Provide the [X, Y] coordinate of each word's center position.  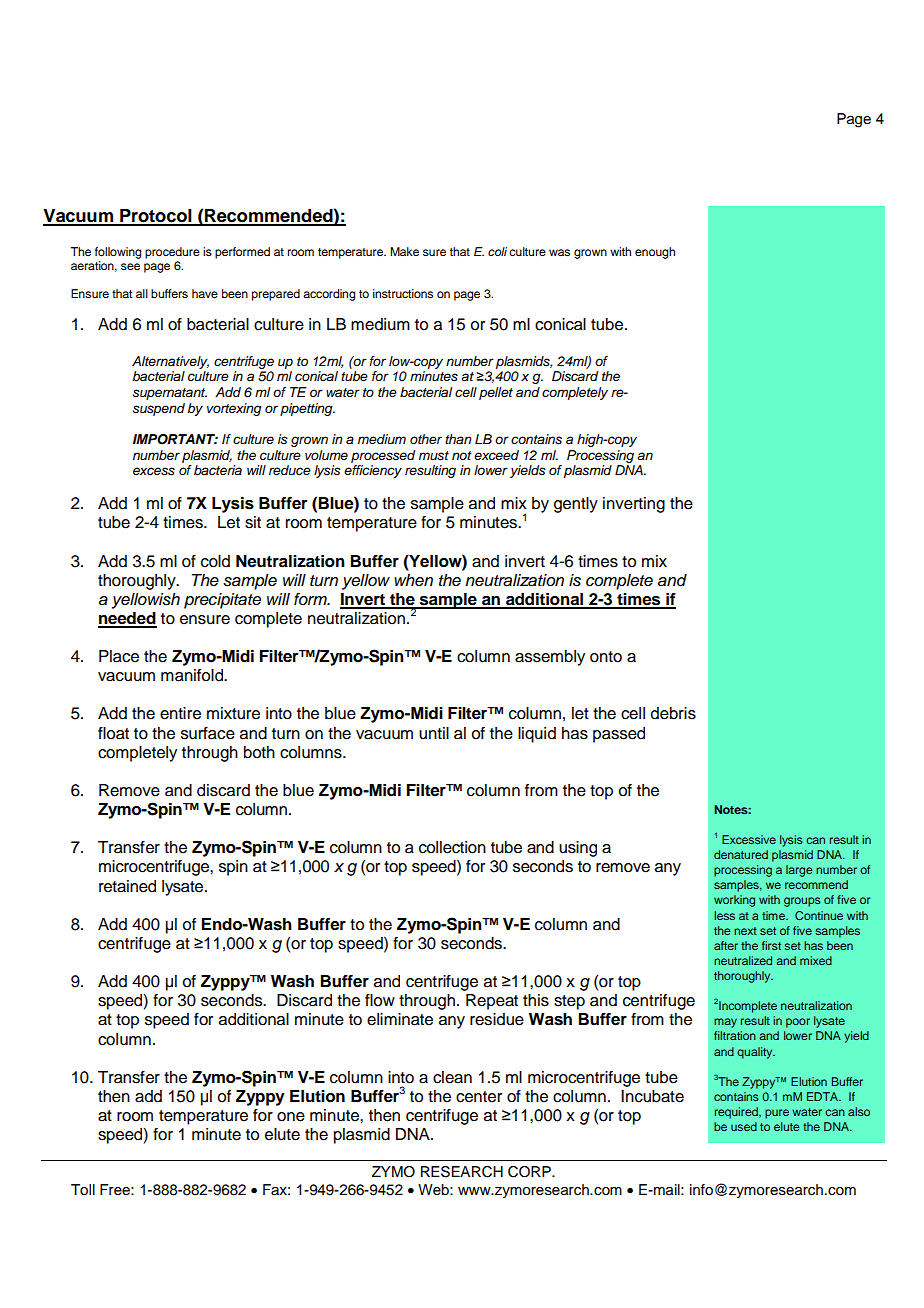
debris [673, 713]
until [434, 733]
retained [127, 886]
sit [253, 522]
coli [497, 251]
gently [576, 505]
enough [655, 253]
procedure [172, 253]
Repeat [492, 1002]
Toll [83, 1190]
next [745, 931]
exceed [496, 455]
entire [180, 713]
